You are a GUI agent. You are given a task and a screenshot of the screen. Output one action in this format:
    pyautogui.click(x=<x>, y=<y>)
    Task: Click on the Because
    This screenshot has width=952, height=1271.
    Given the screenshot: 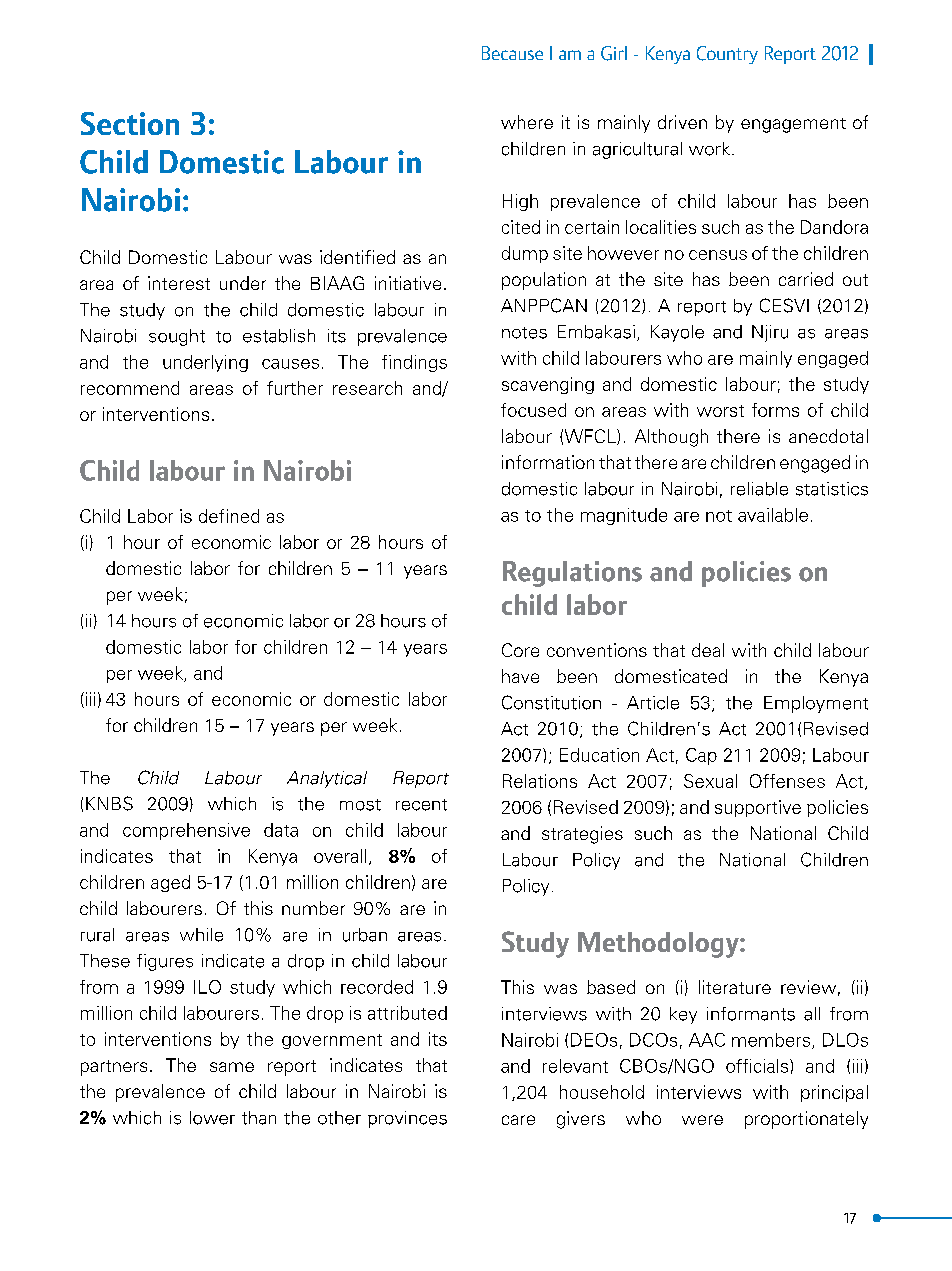 What is the action you would take?
    pyautogui.click(x=512, y=53)
